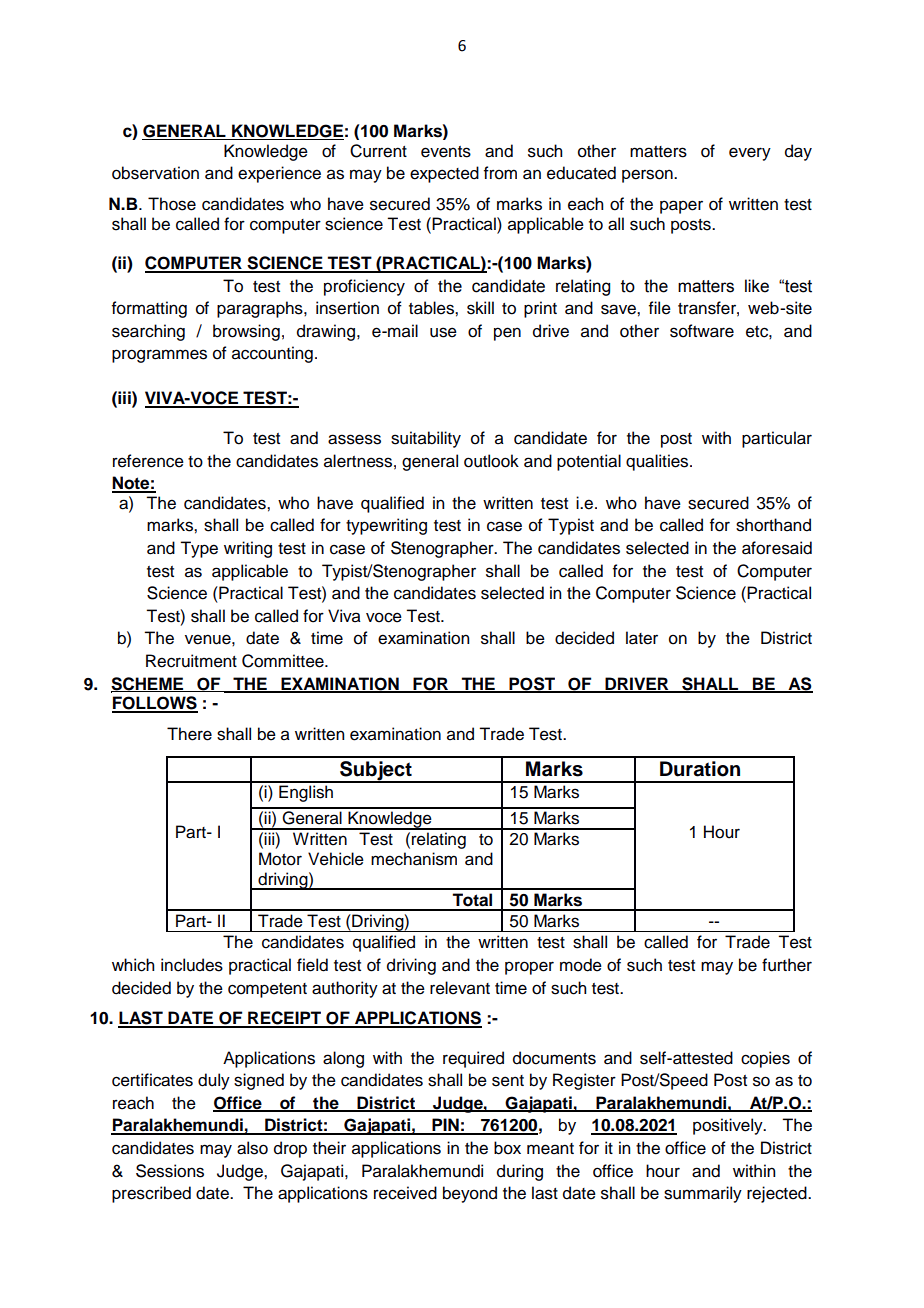 The width and height of the document is (924, 1308). Describe the element at coordinates (172, 204) in the document. I see `Those` at that location.
